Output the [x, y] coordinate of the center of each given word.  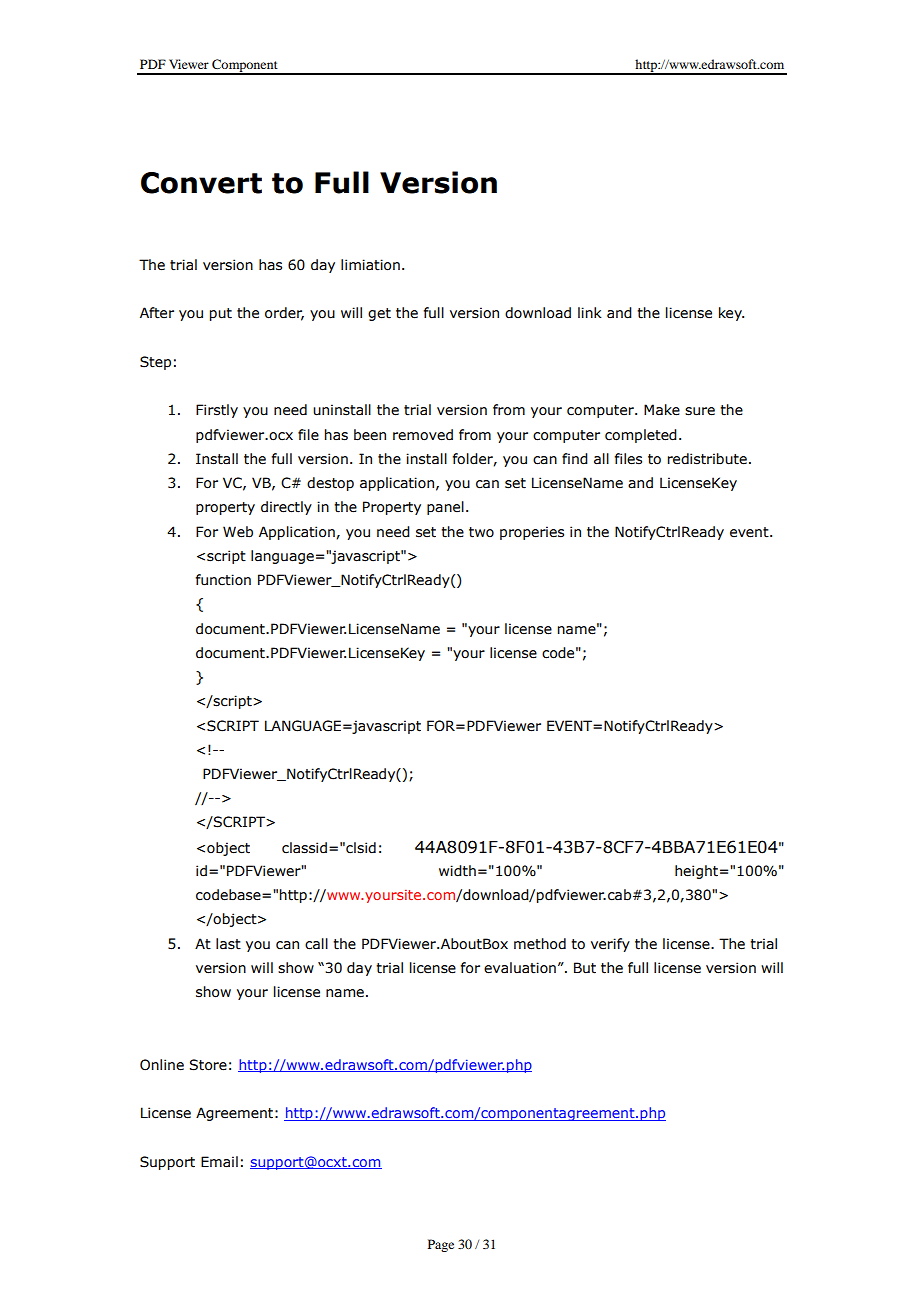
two [481, 532]
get [379, 314]
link [590, 312]
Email [219, 1161]
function [223, 580]
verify [610, 945]
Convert [201, 183]
